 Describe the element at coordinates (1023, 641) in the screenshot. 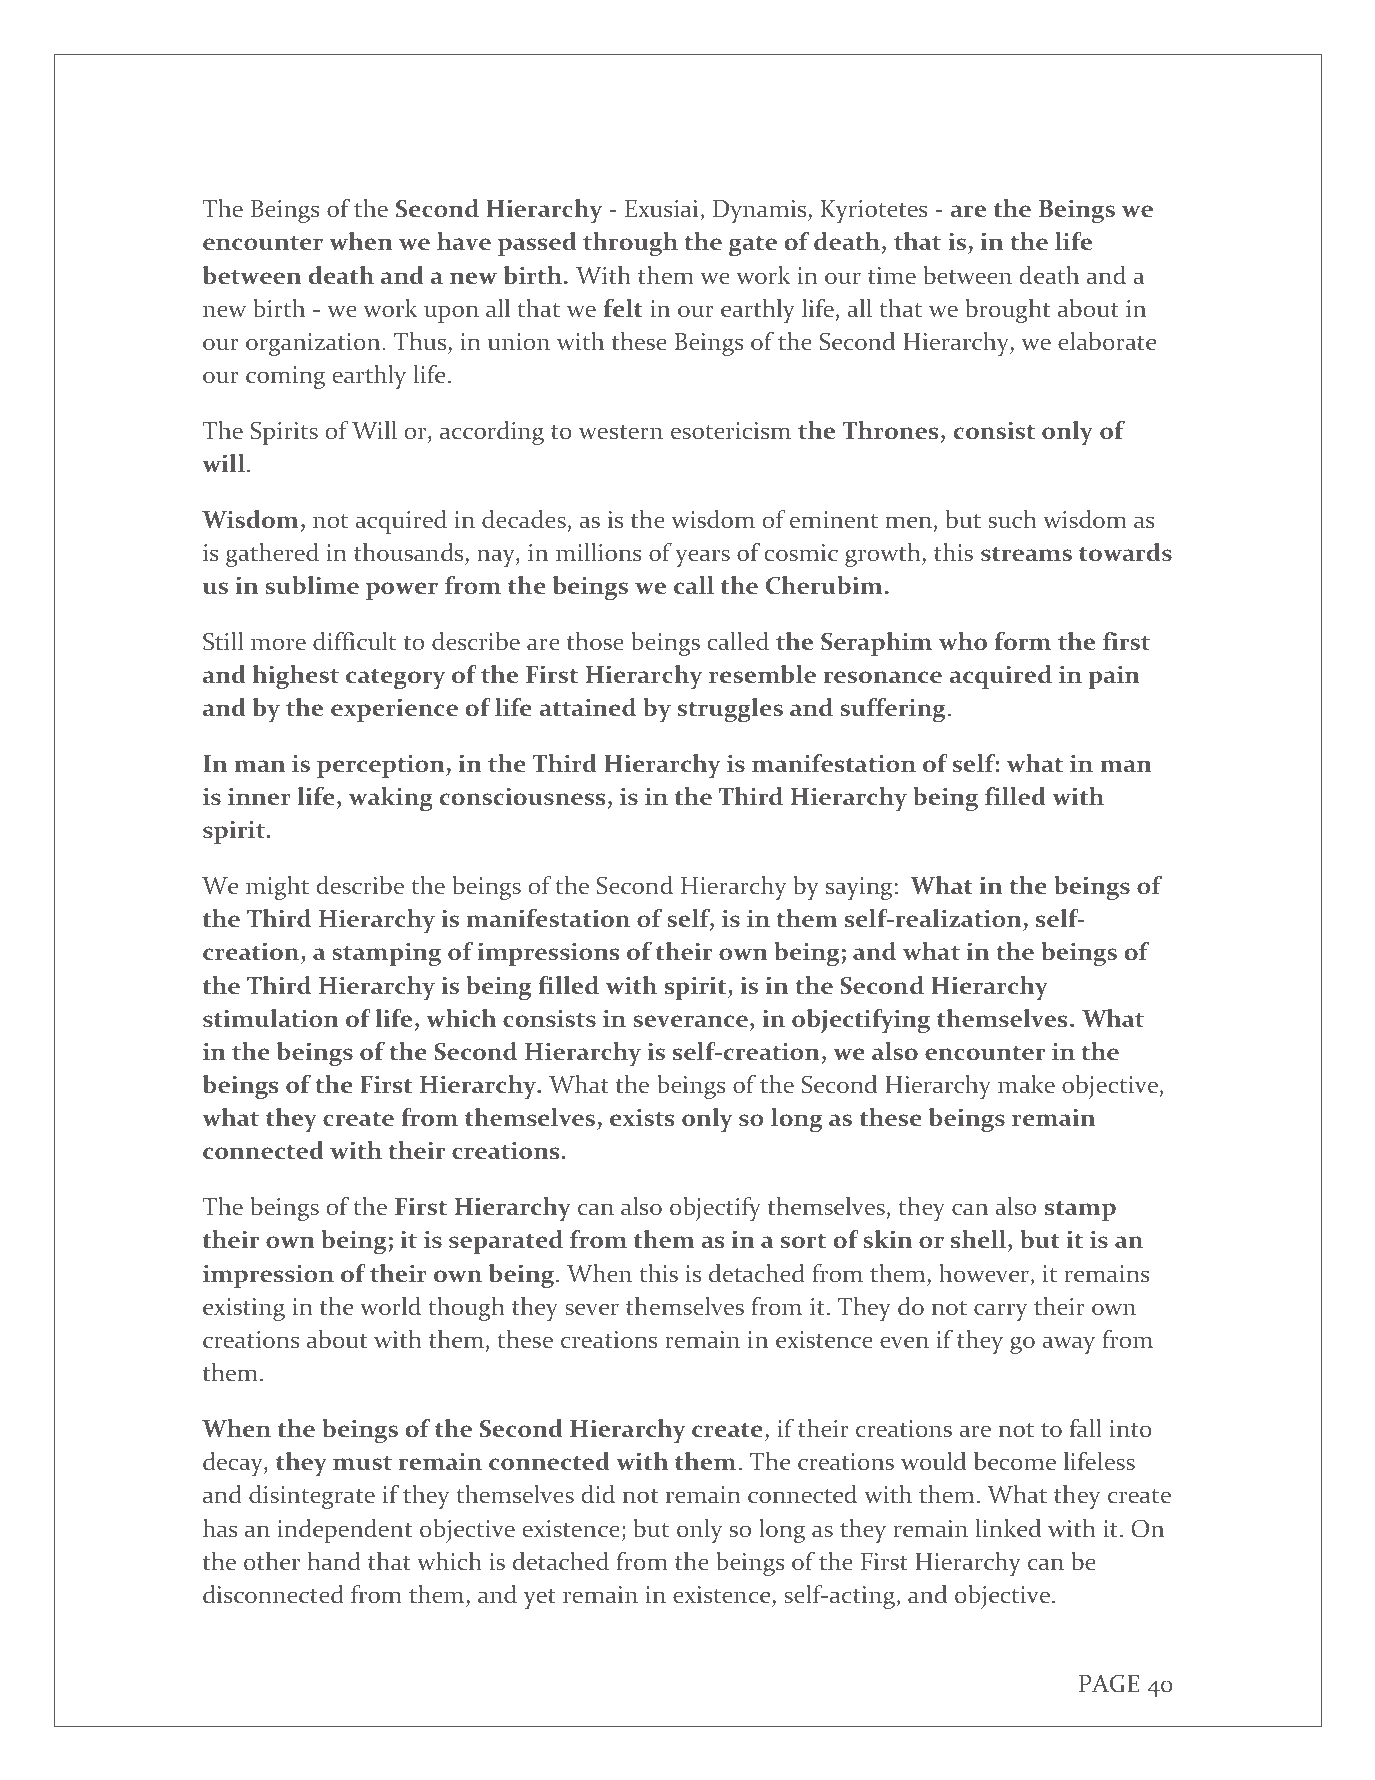

I see `form` at that location.
